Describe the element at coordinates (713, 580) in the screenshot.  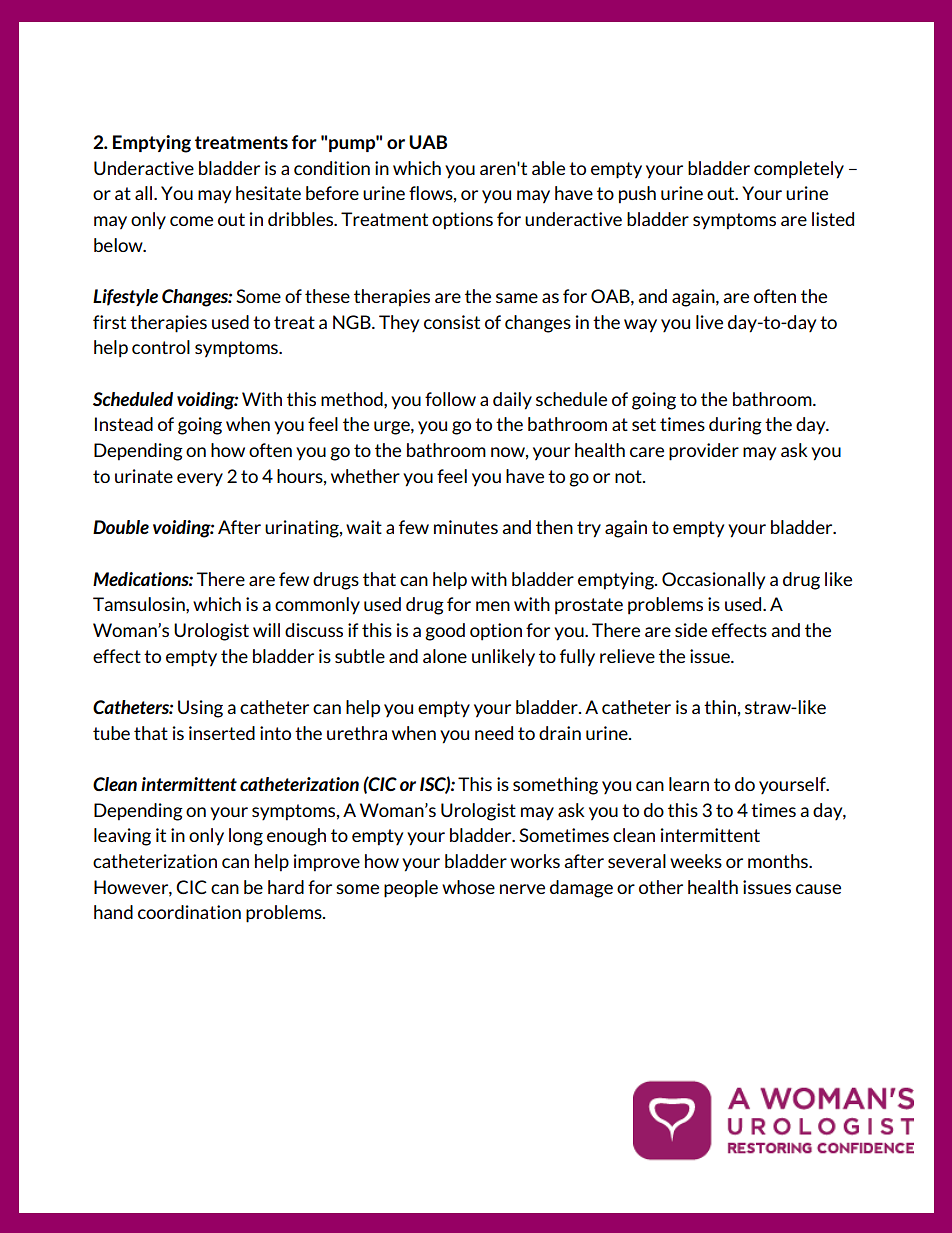
I see `Occasionally` at that location.
